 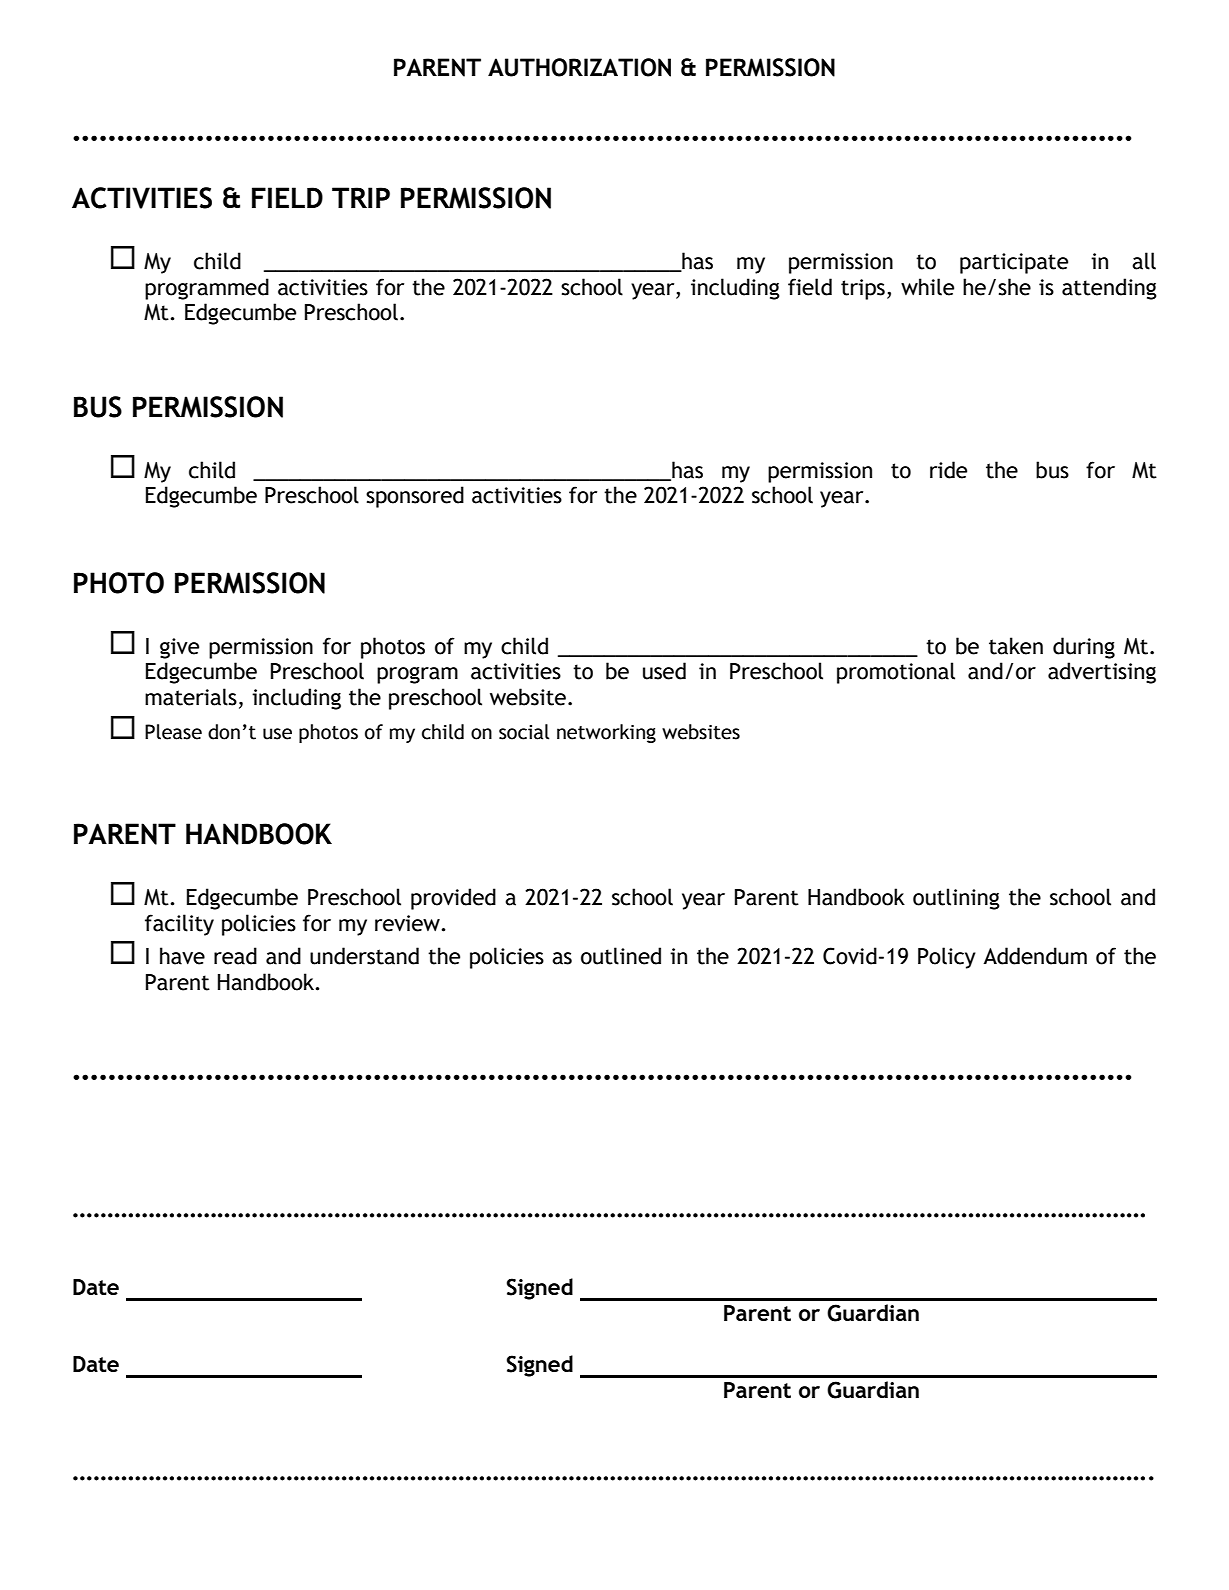 What do you see at coordinates (621, 956) in the image?
I see `outlined` at bounding box center [621, 956].
